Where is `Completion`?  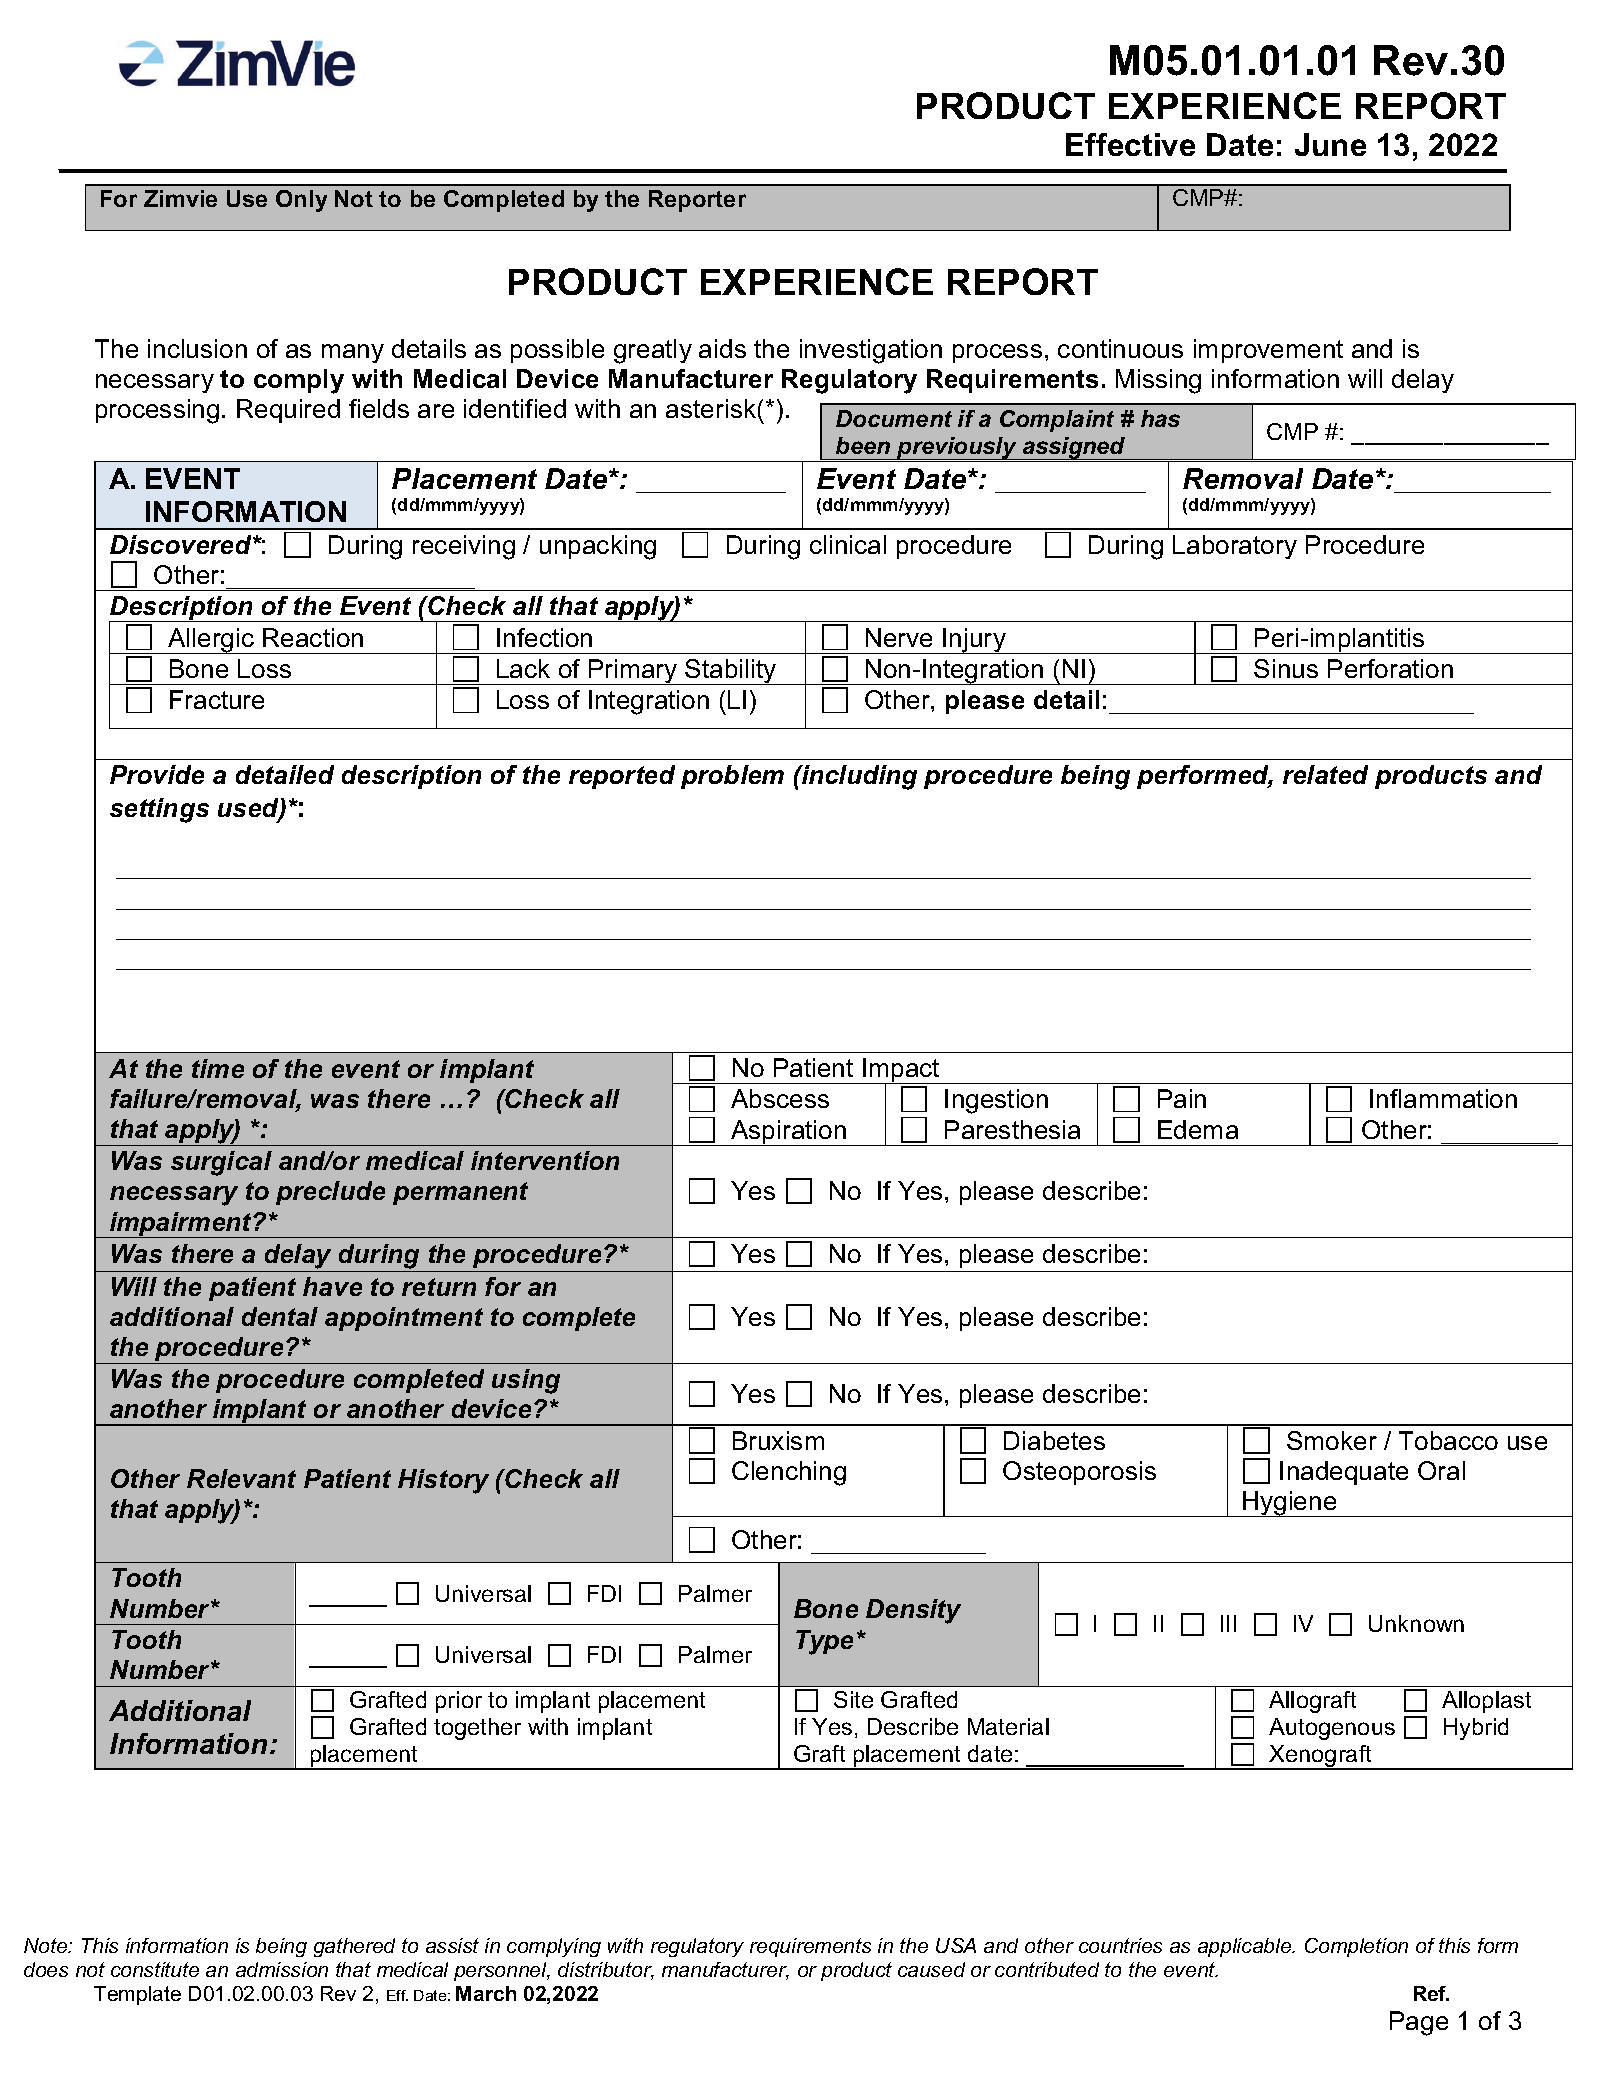 Completion is located at coordinates (1356, 1947).
